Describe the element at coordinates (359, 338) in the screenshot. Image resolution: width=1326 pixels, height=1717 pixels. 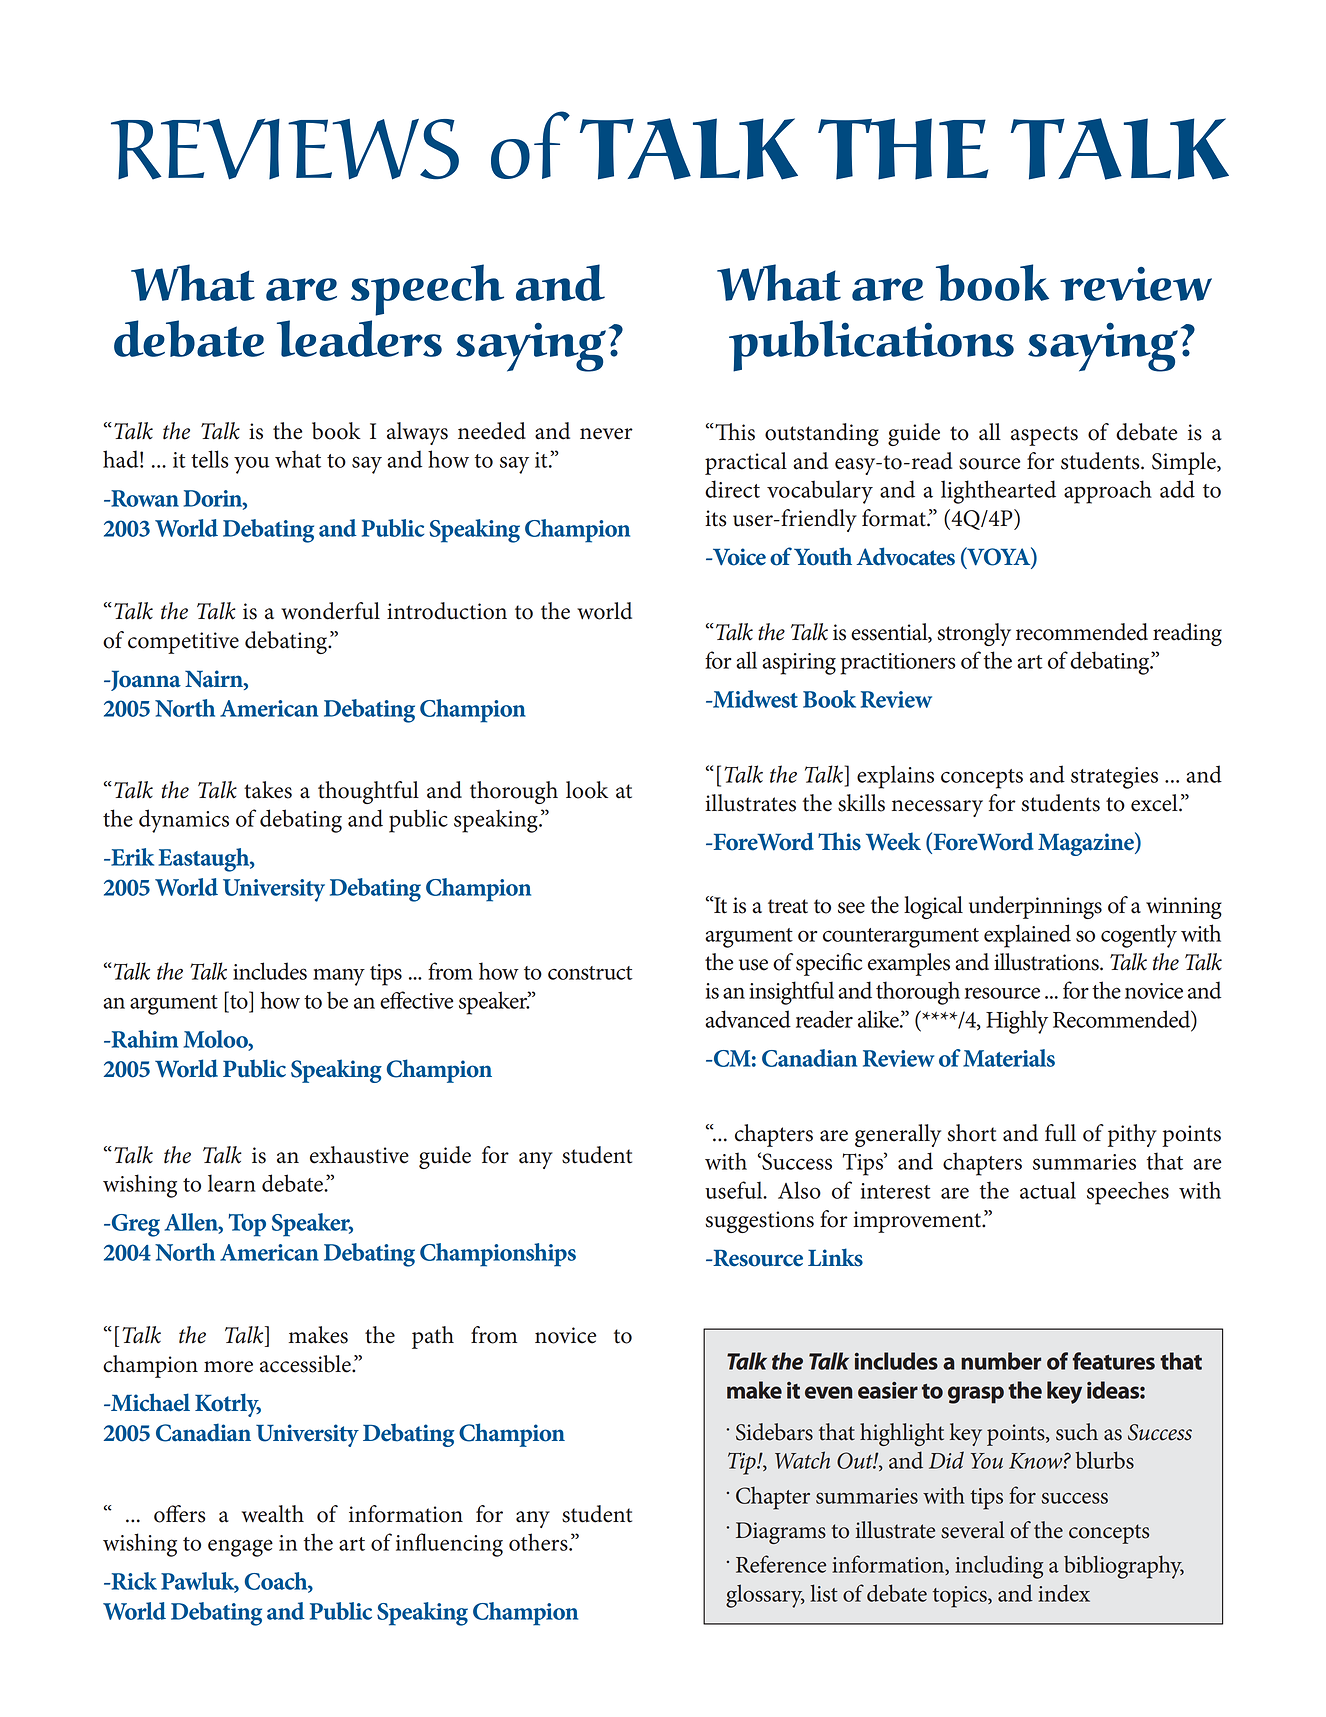
I see `leaders` at that location.
